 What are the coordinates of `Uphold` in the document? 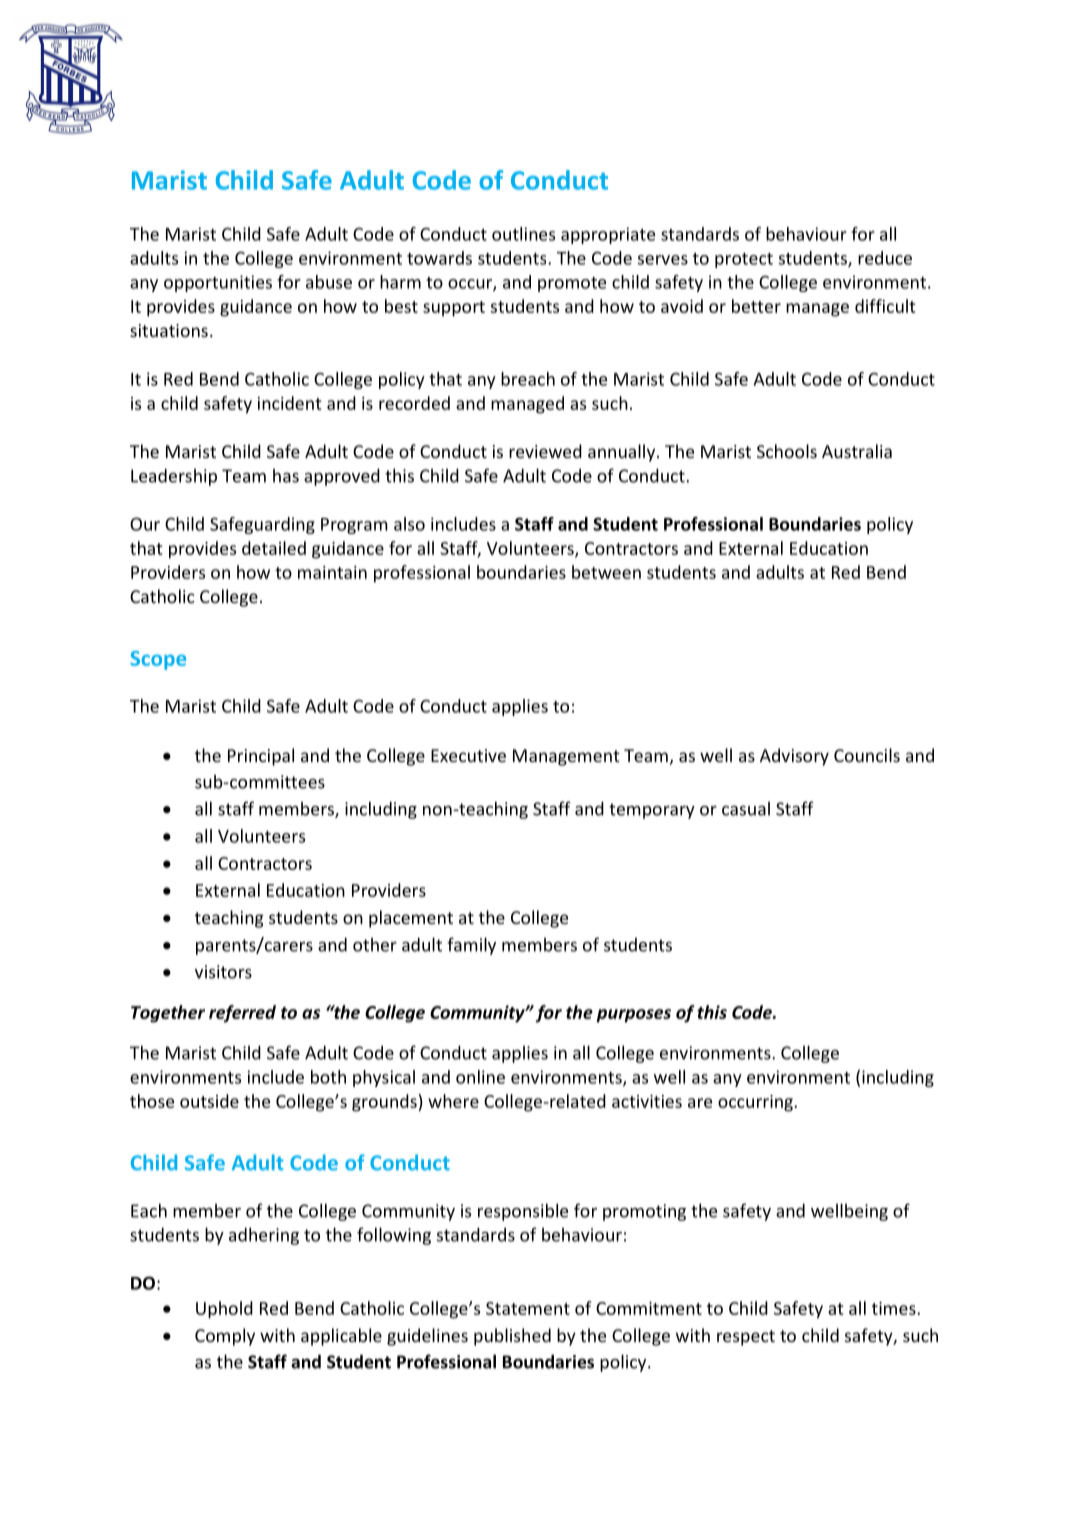 It's located at (224, 1310).
